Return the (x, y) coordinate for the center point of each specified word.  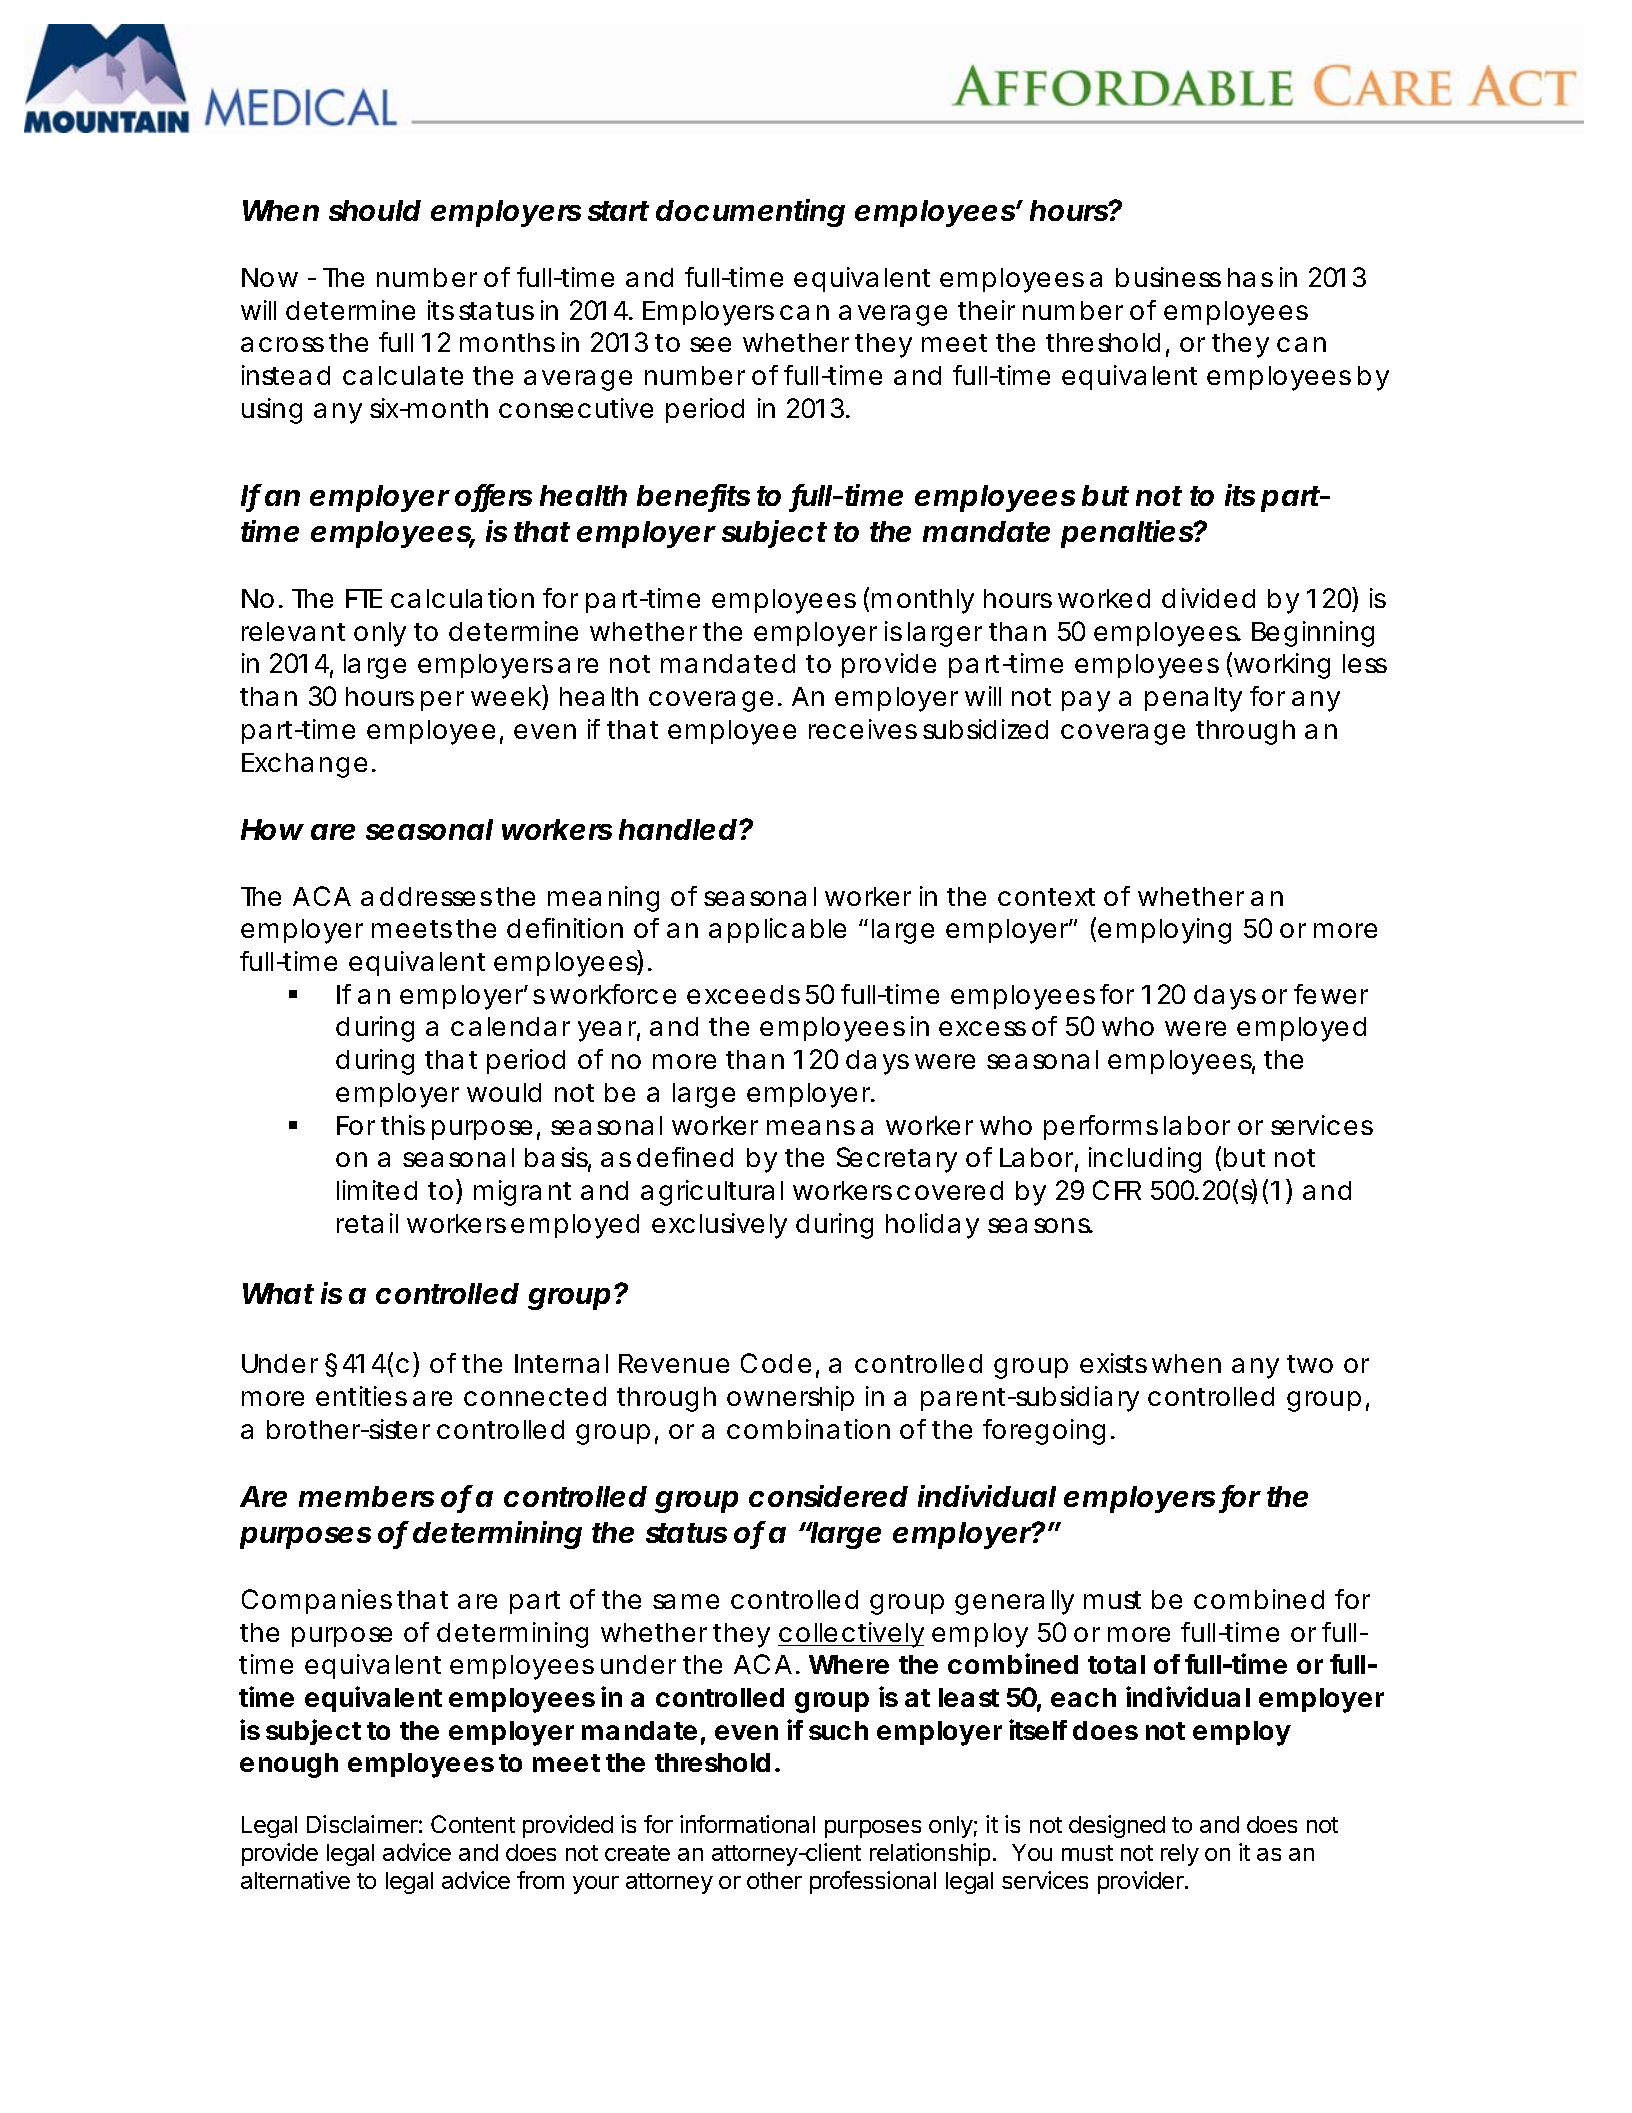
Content (473, 1824)
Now (270, 277)
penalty (1193, 699)
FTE (364, 598)
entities (361, 1396)
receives (863, 729)
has (1250, 277)
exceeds (743, 994)
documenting (750, 213)
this (403, 1125)
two (1310, 1364)
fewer (1331, 994)
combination (808, 1429)
